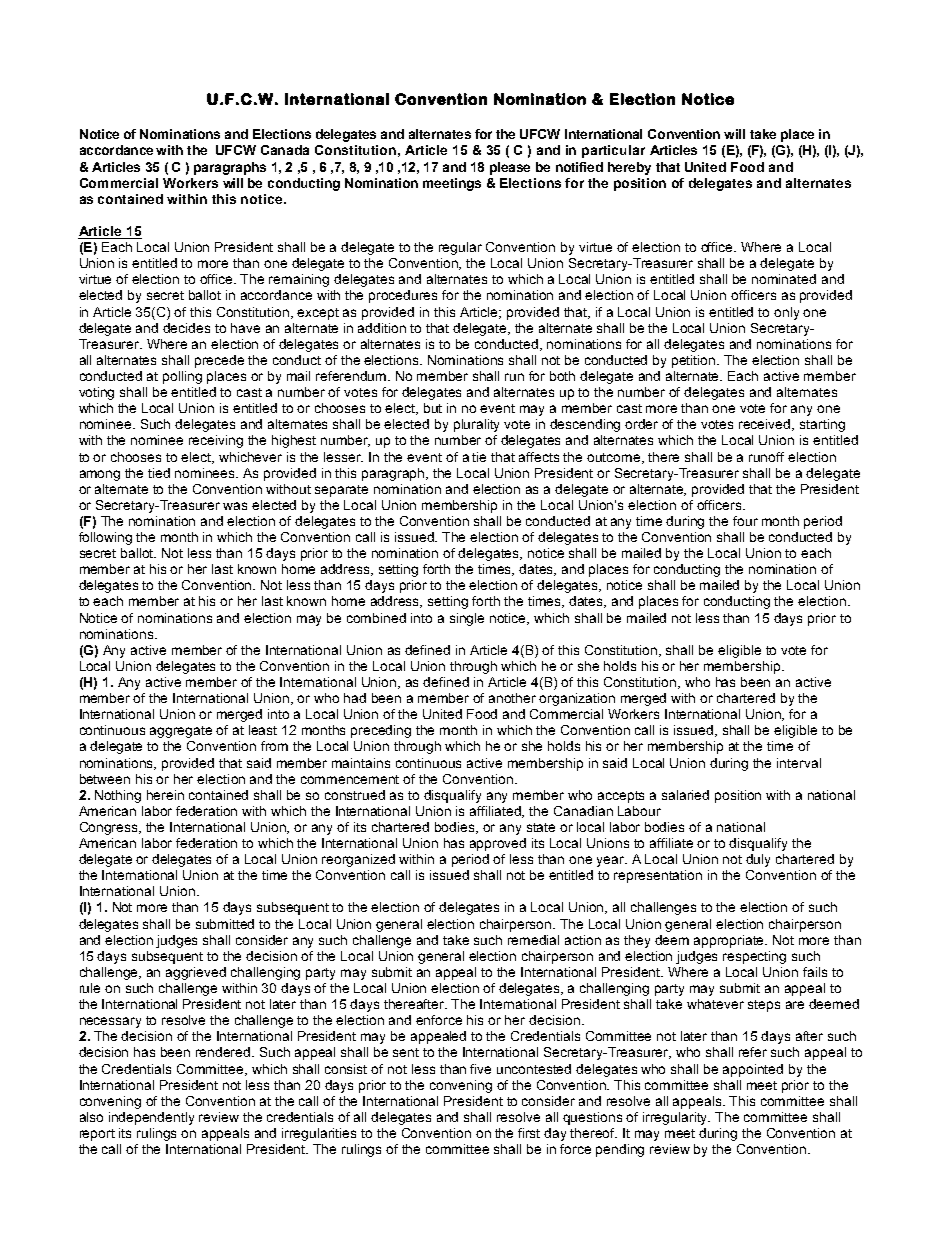 Image resolution: width=952 pixels, height=1233 pixels. What do you see at coordinates (285, 150) in the screenshot?
I see `Canada` at bounding box center [285, 150].
